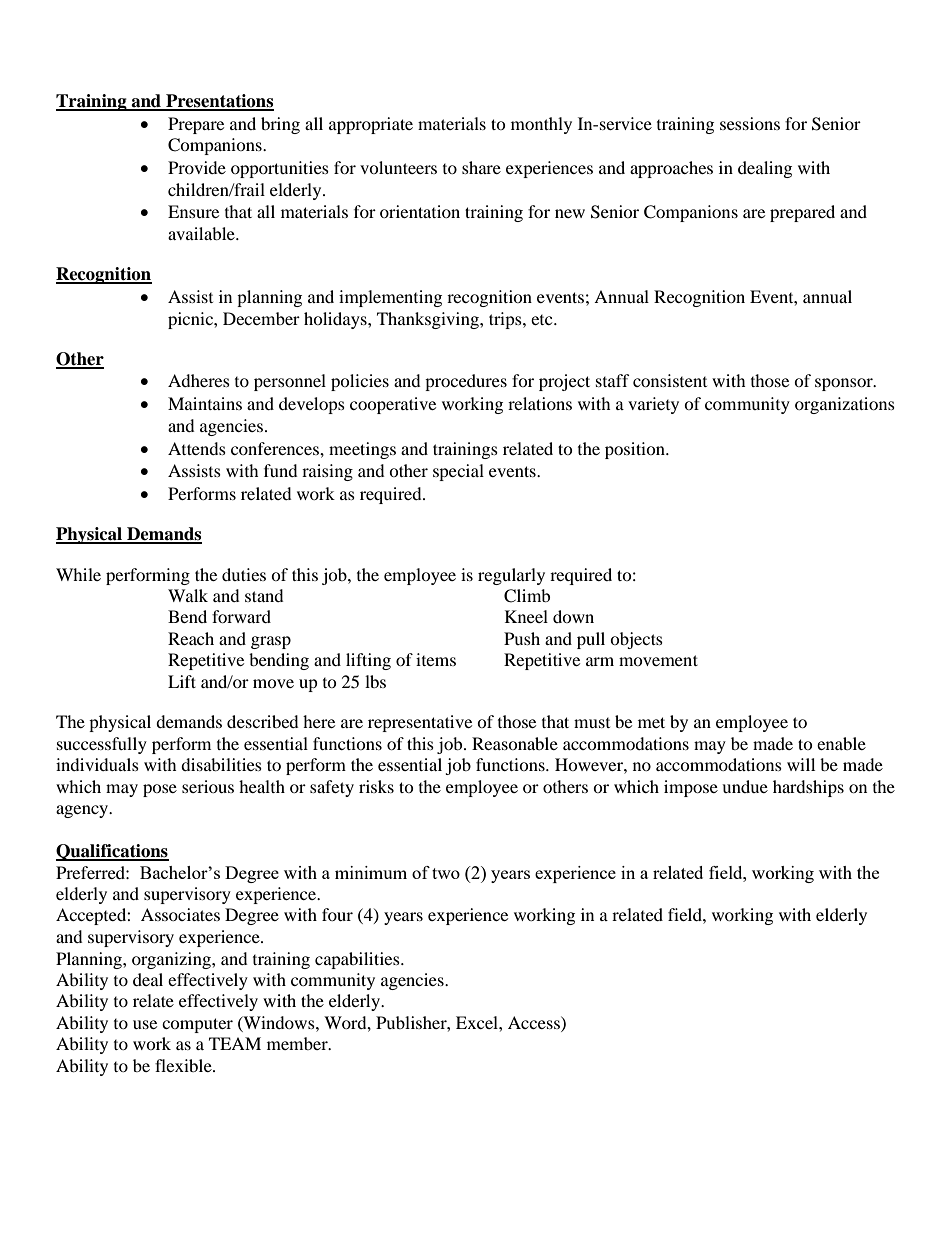 The image size is (952, 1233). I want to click on Provide, so click(197, 167).
